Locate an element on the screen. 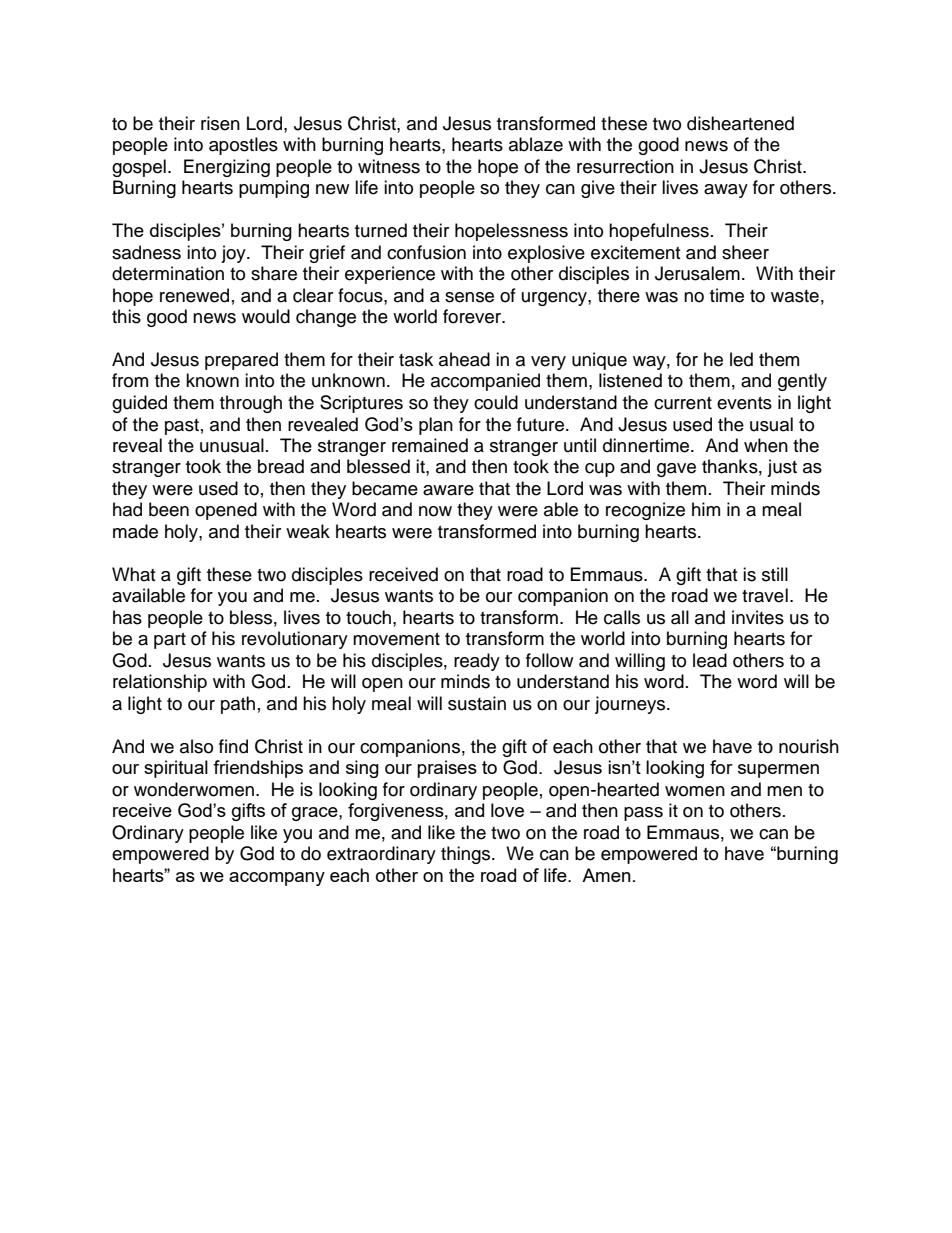 The image size is (952, 1233). ablaze is located at coordinates (536, 144).
